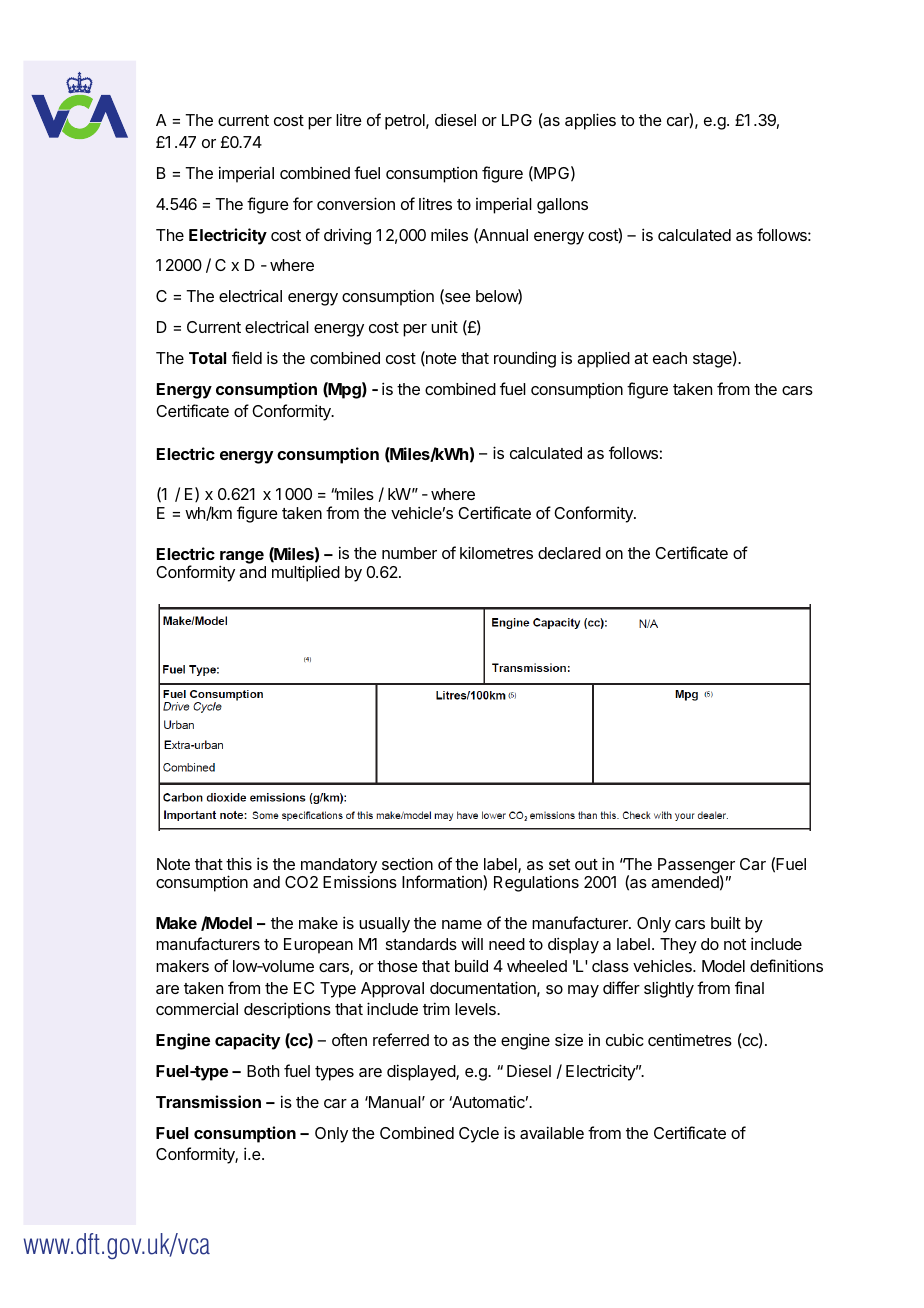 This screenshot has height=1308, width=924. I want to click on centimetres, so click(690, 1039).
